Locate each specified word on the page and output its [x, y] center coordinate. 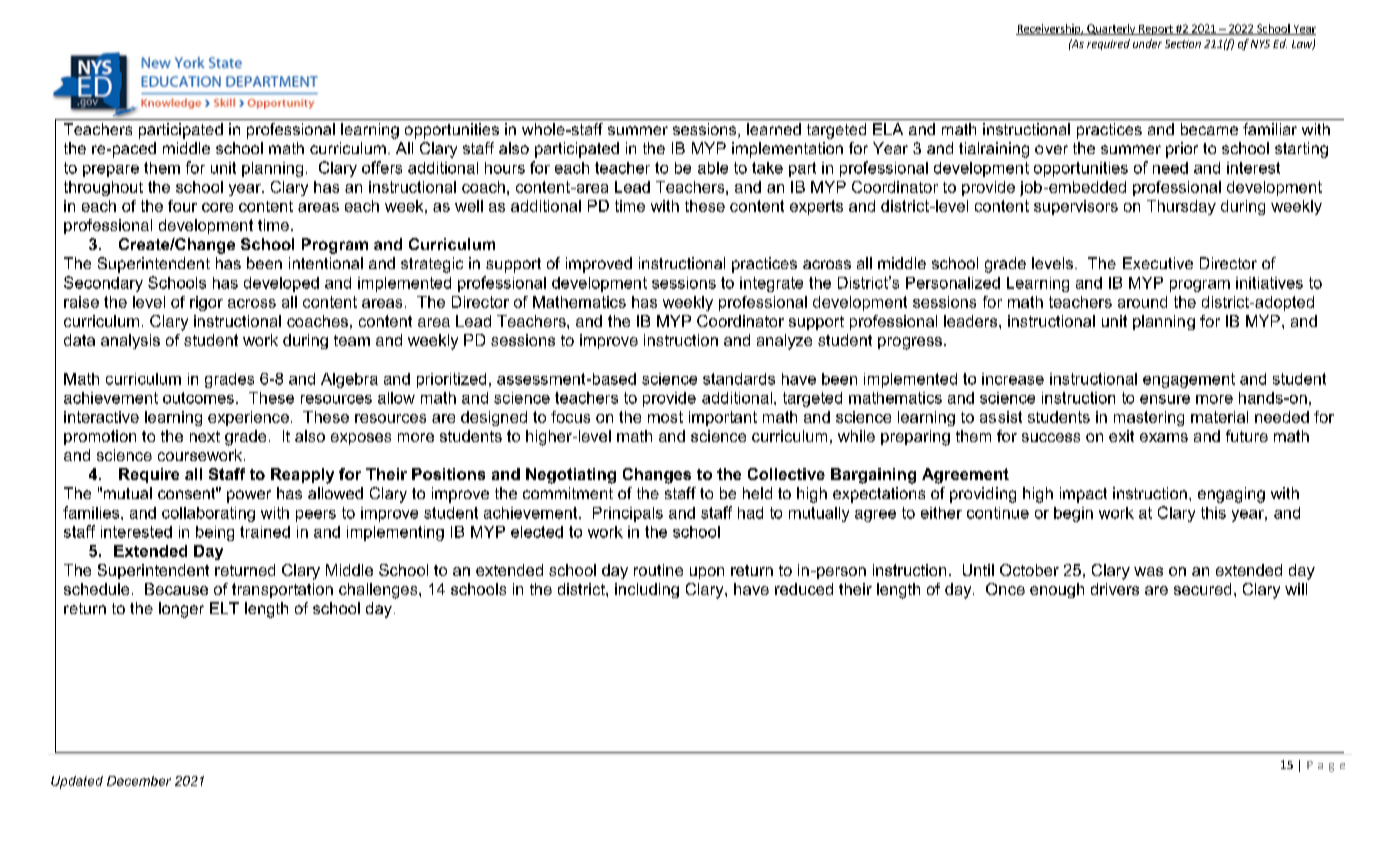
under [1147, 43]
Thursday [1181, 207]
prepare [111, 171]
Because [176, 589]
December [139, 781]
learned [774, 129]
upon [707, 573]
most [665, 417]
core [217, 207]
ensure [1165, 399]
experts [816, 207]
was [1148, 571]
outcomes [198, 398]
